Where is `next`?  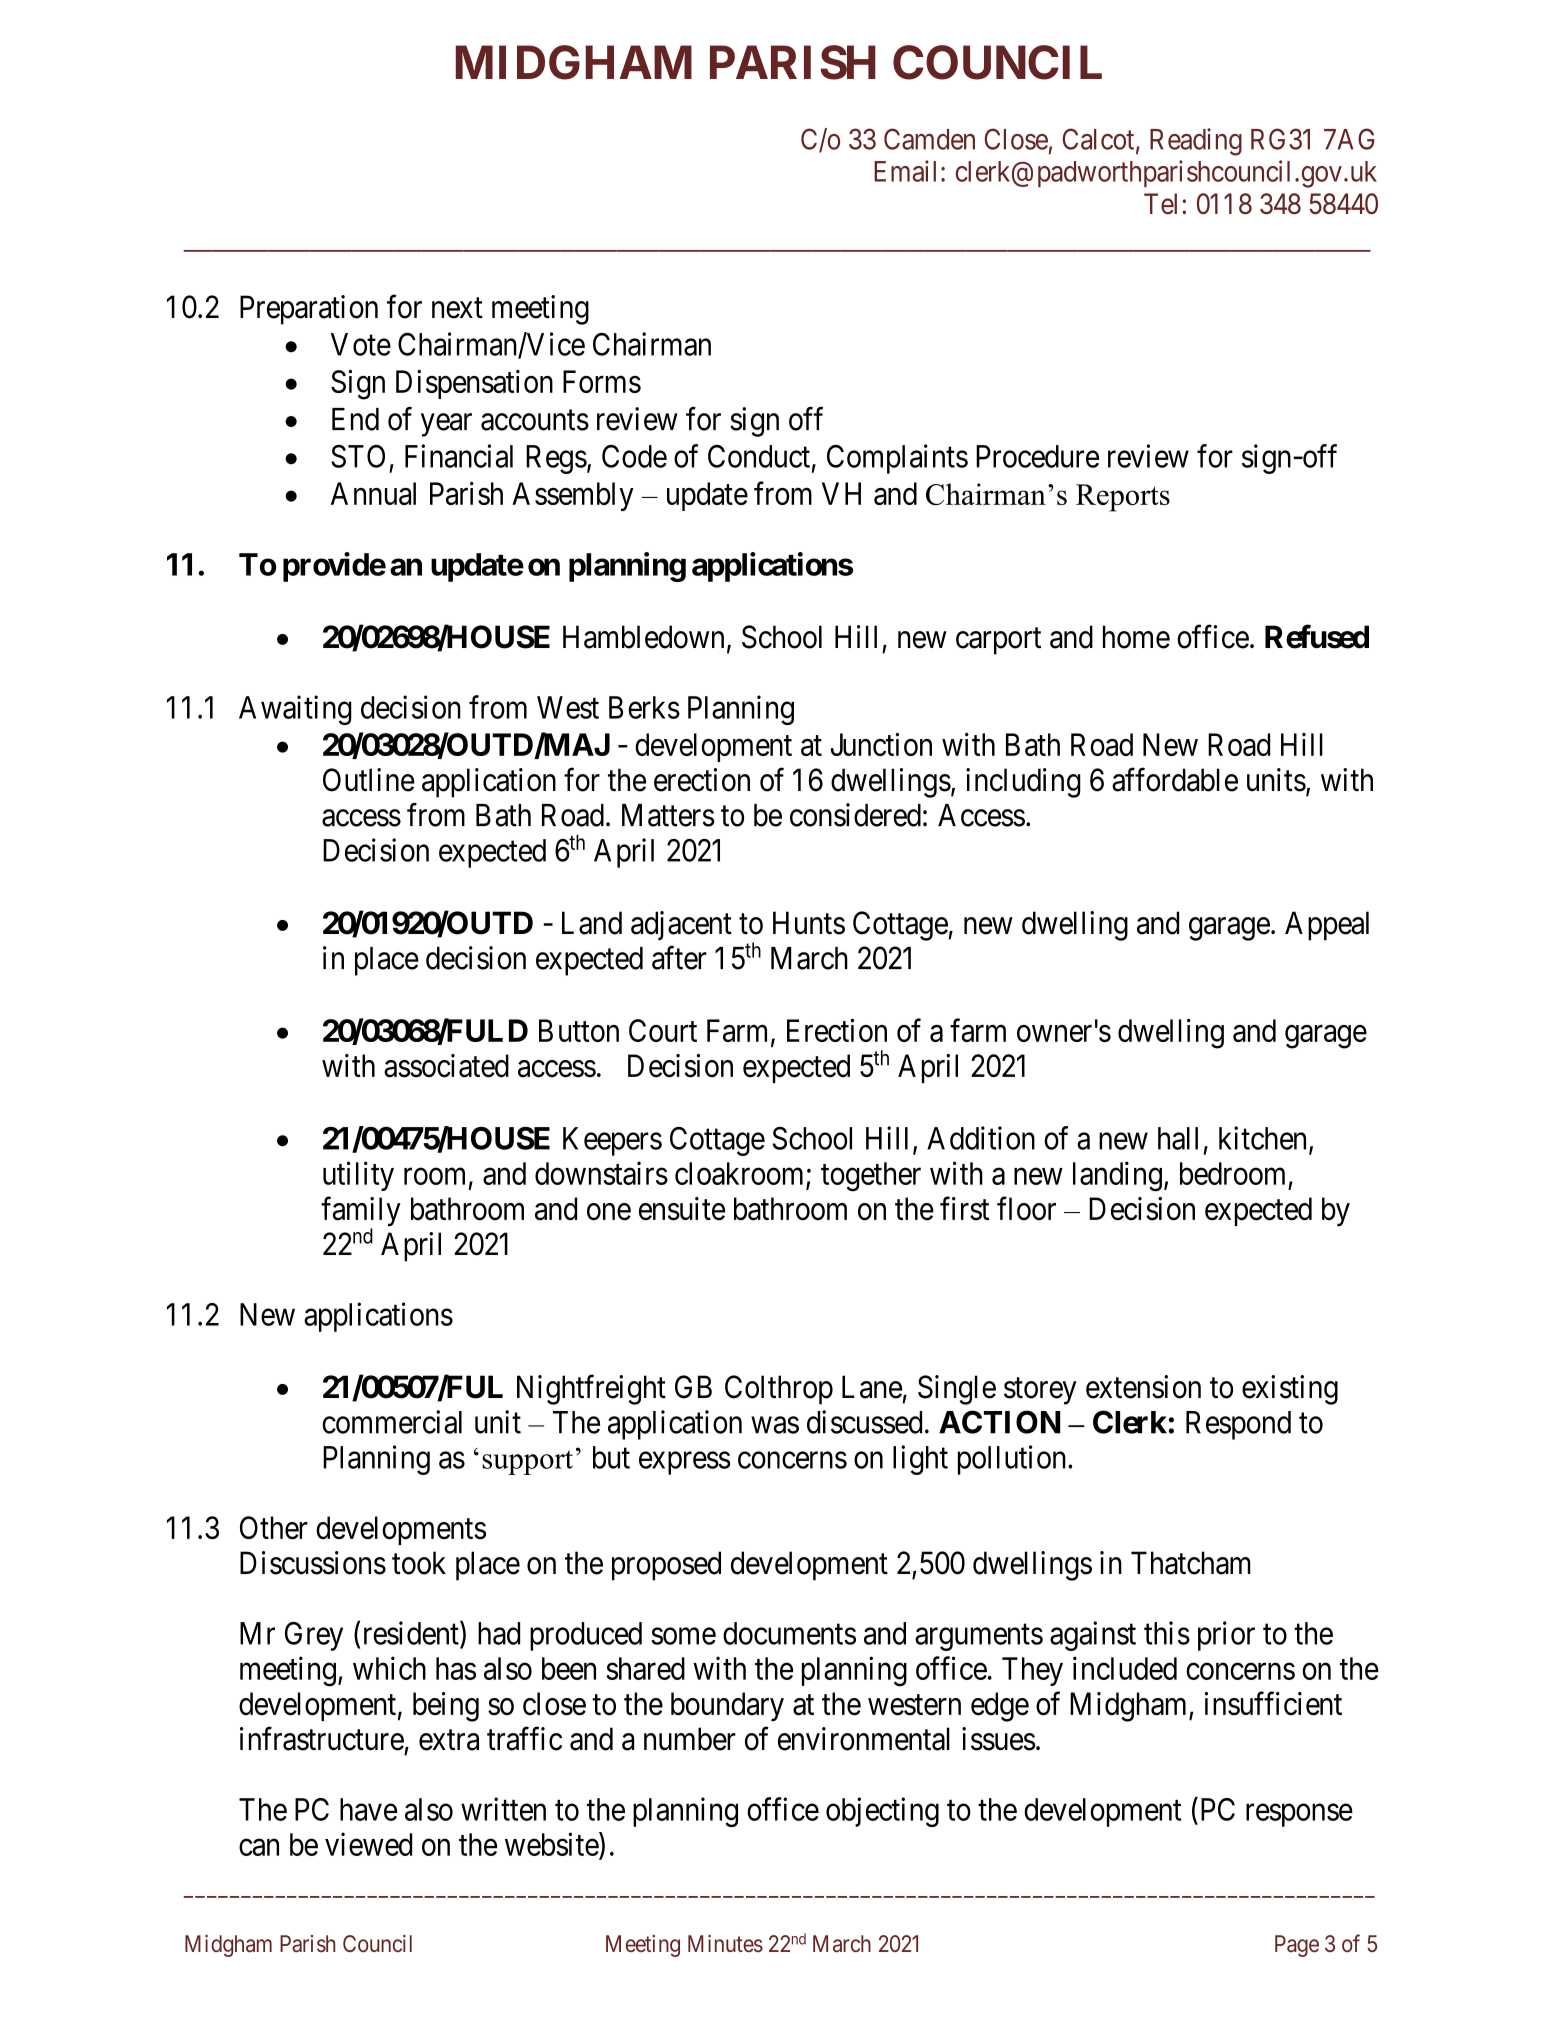
next is located at coordinates (457, 308).
